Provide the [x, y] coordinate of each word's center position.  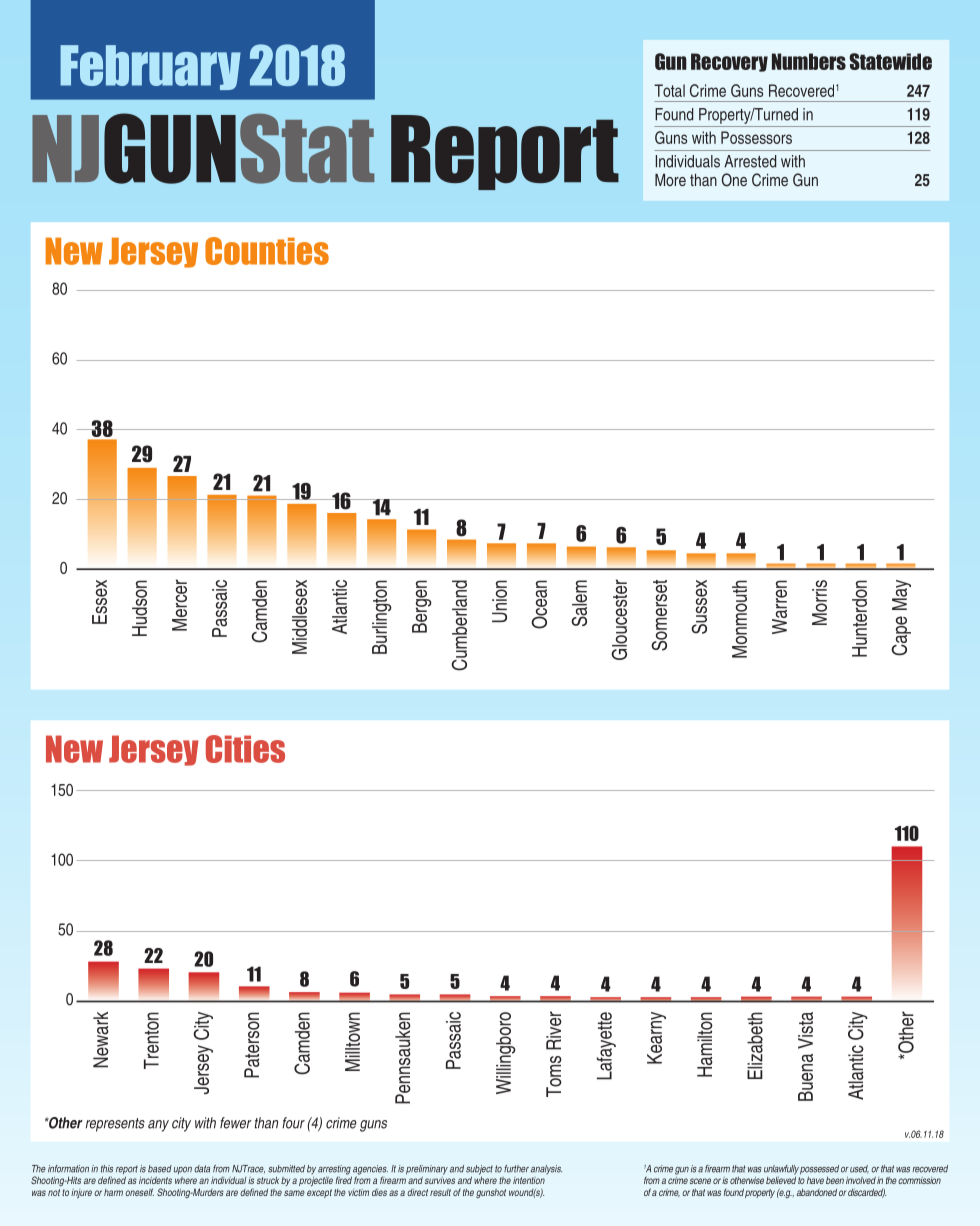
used [859, 1169]
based [160, 1169]
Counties [267, 251]
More [670, 180]
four [293, 1123]
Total [669, 90]
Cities [245, 749]
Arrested [750, 161]
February [150, 67]
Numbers [809, 61]
